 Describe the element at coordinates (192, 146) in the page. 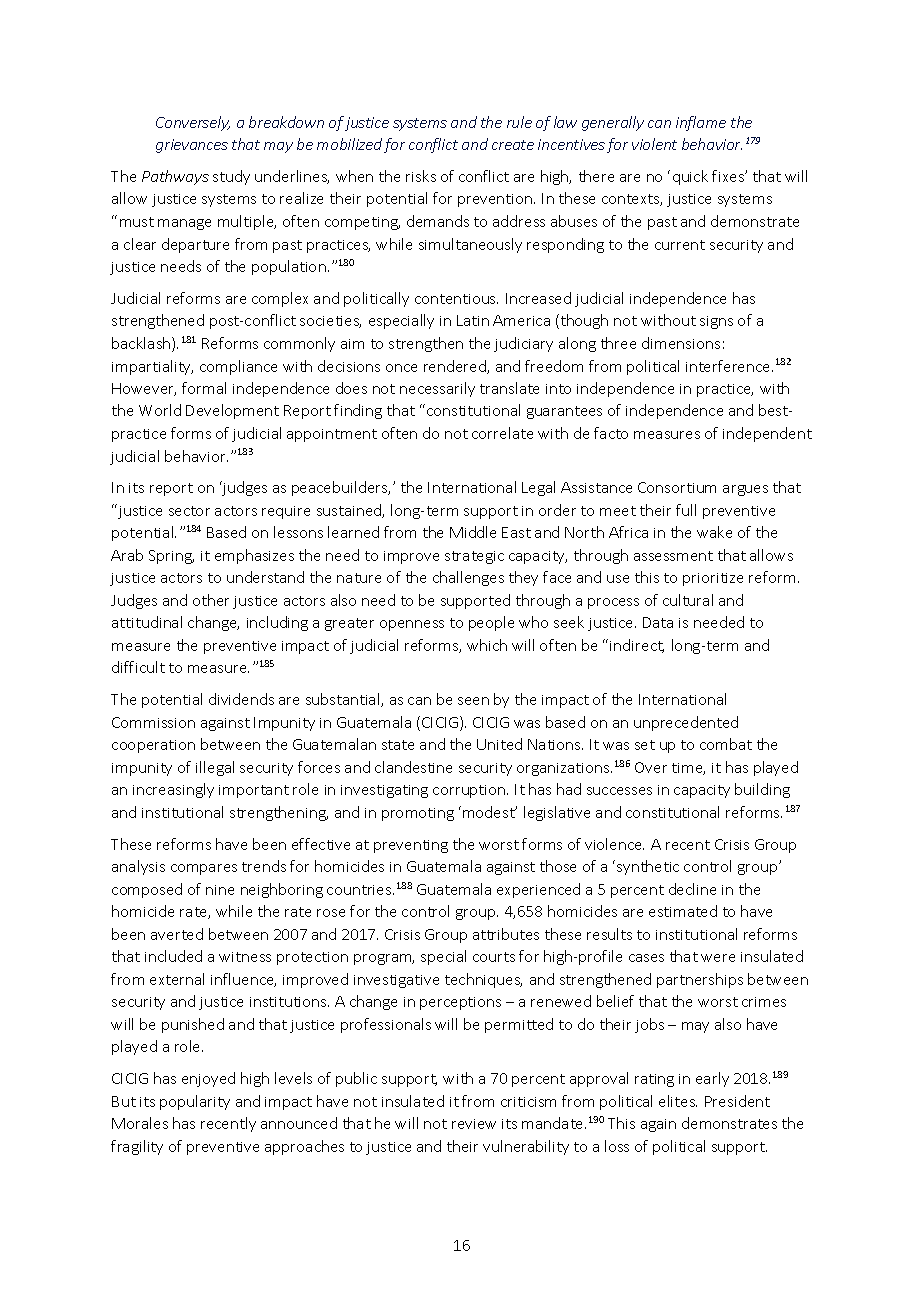

I see `grievances` at that location.
